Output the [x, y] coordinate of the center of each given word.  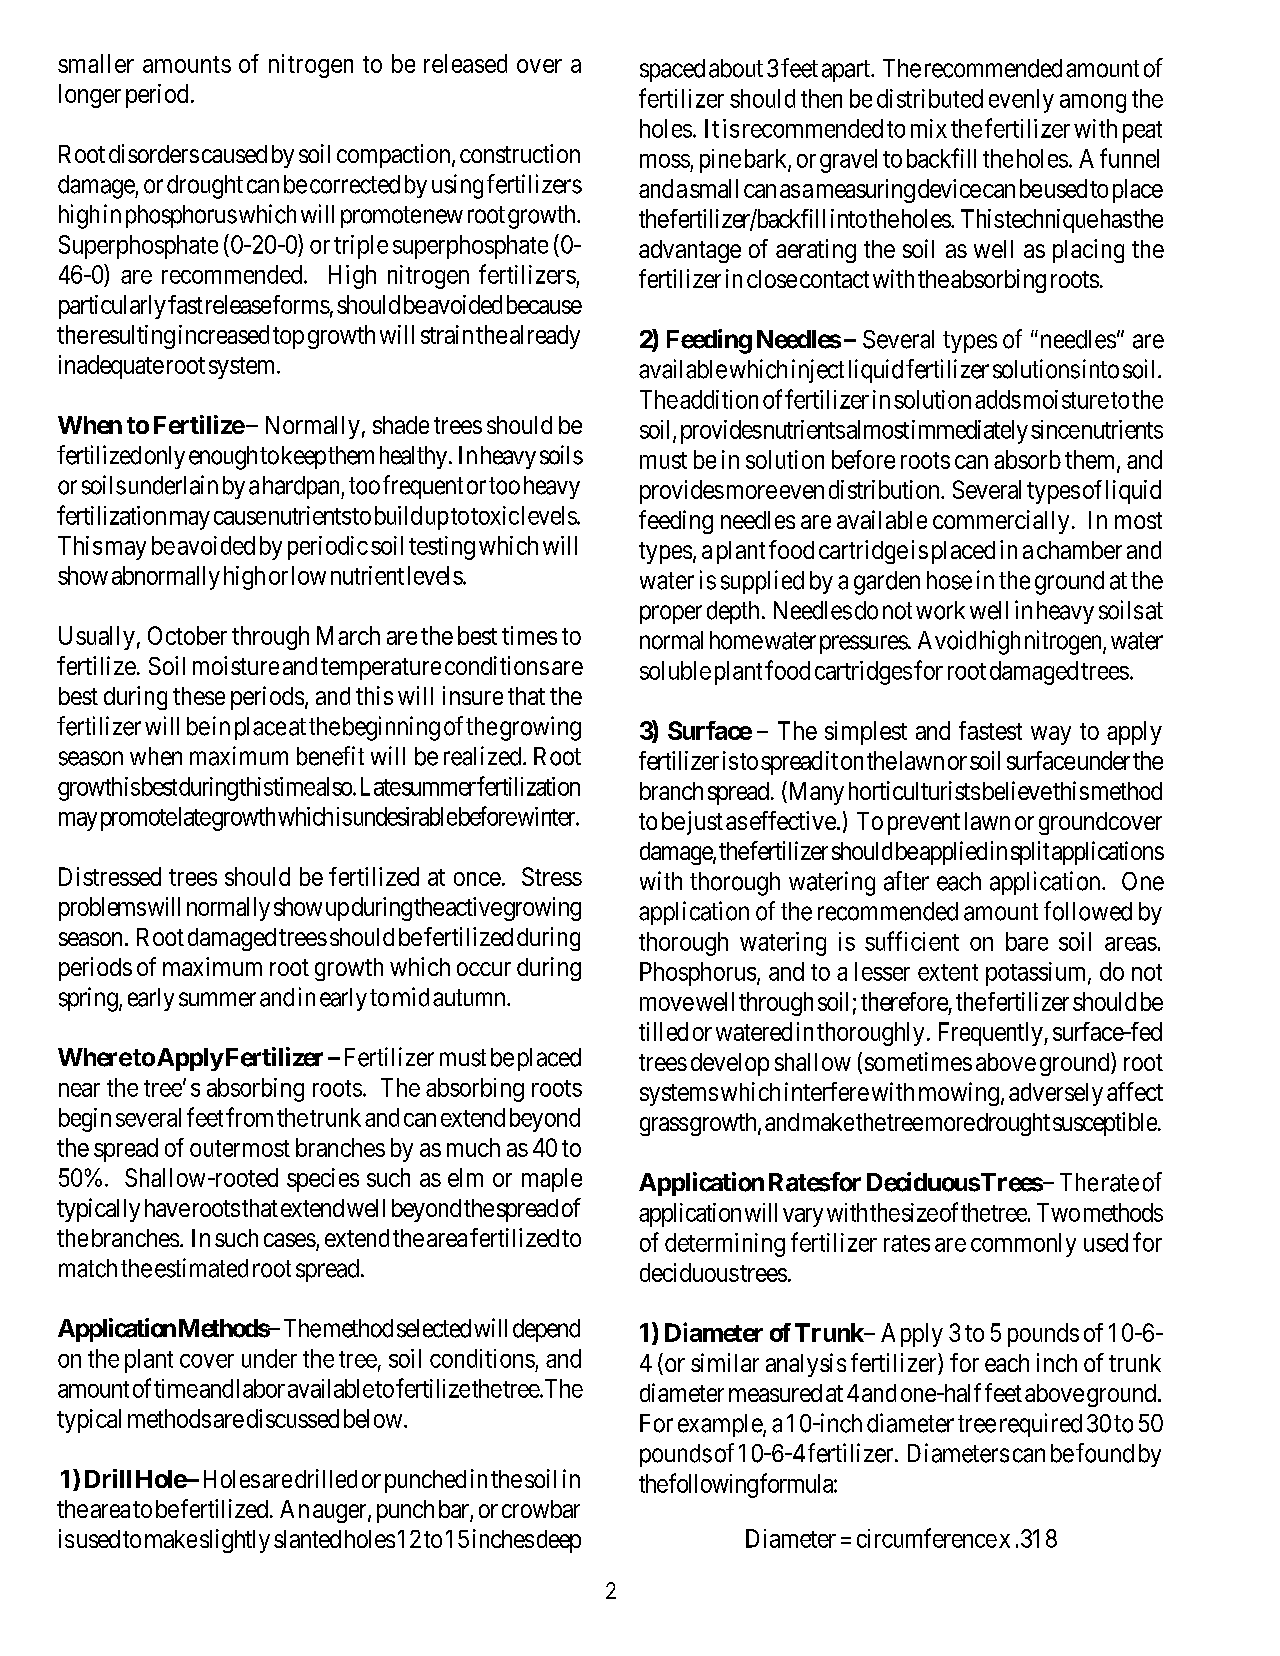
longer [90, 96]
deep [559, 1541]
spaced [672, 70]
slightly [235, 1541]
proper [671, 614]
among [1093, 103]
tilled [663, 1031]
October [187, 635]
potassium [1037, 974]
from [249, 1117]
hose [949, 580]
